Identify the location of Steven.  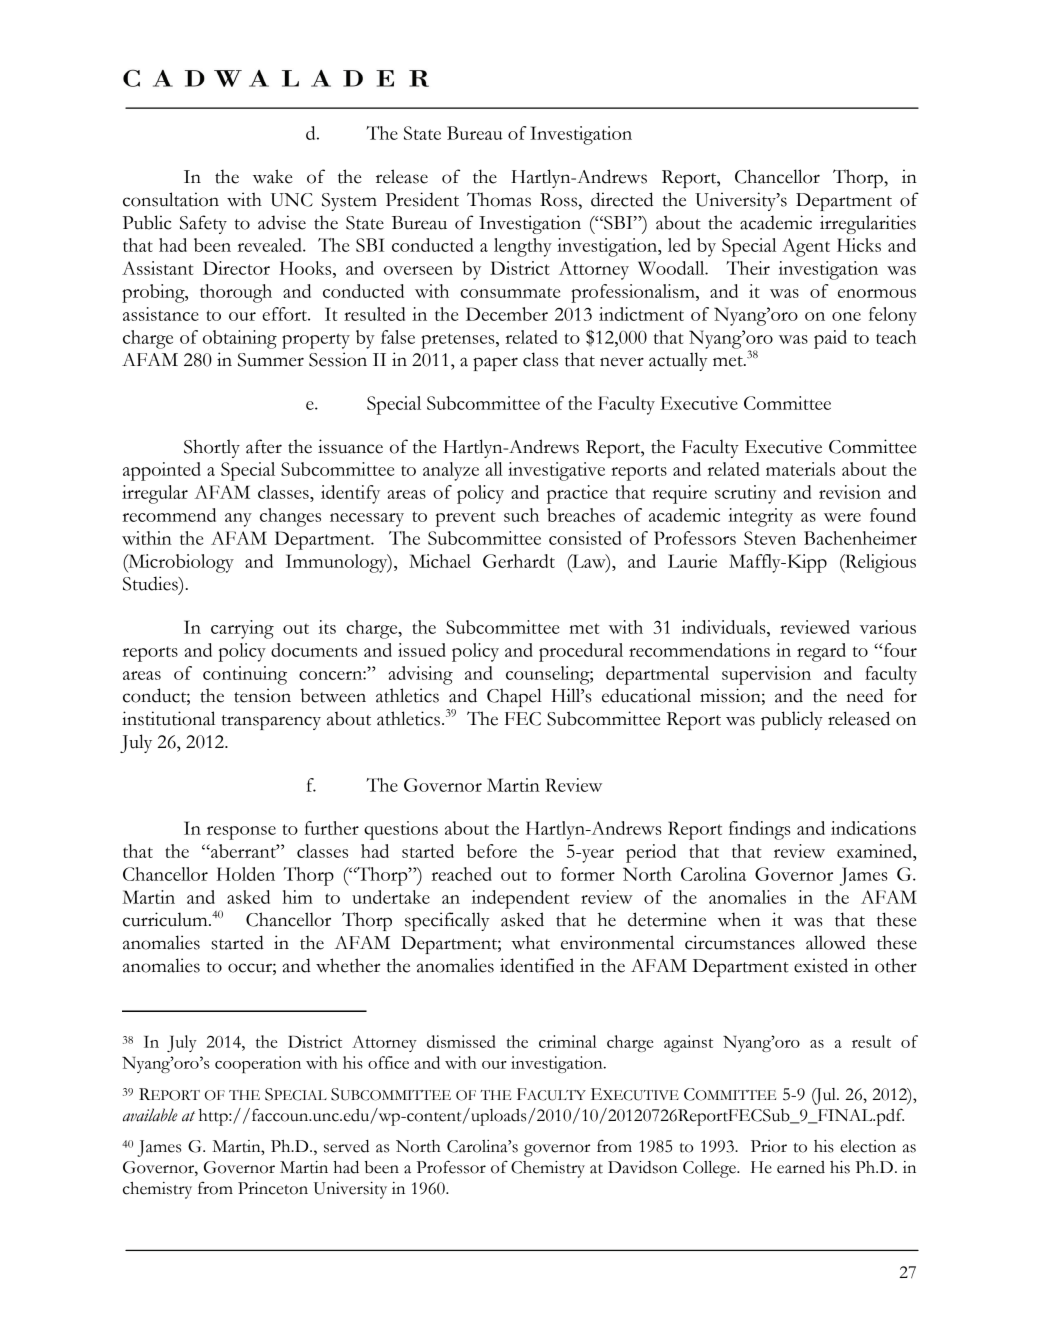
(770, 538).
